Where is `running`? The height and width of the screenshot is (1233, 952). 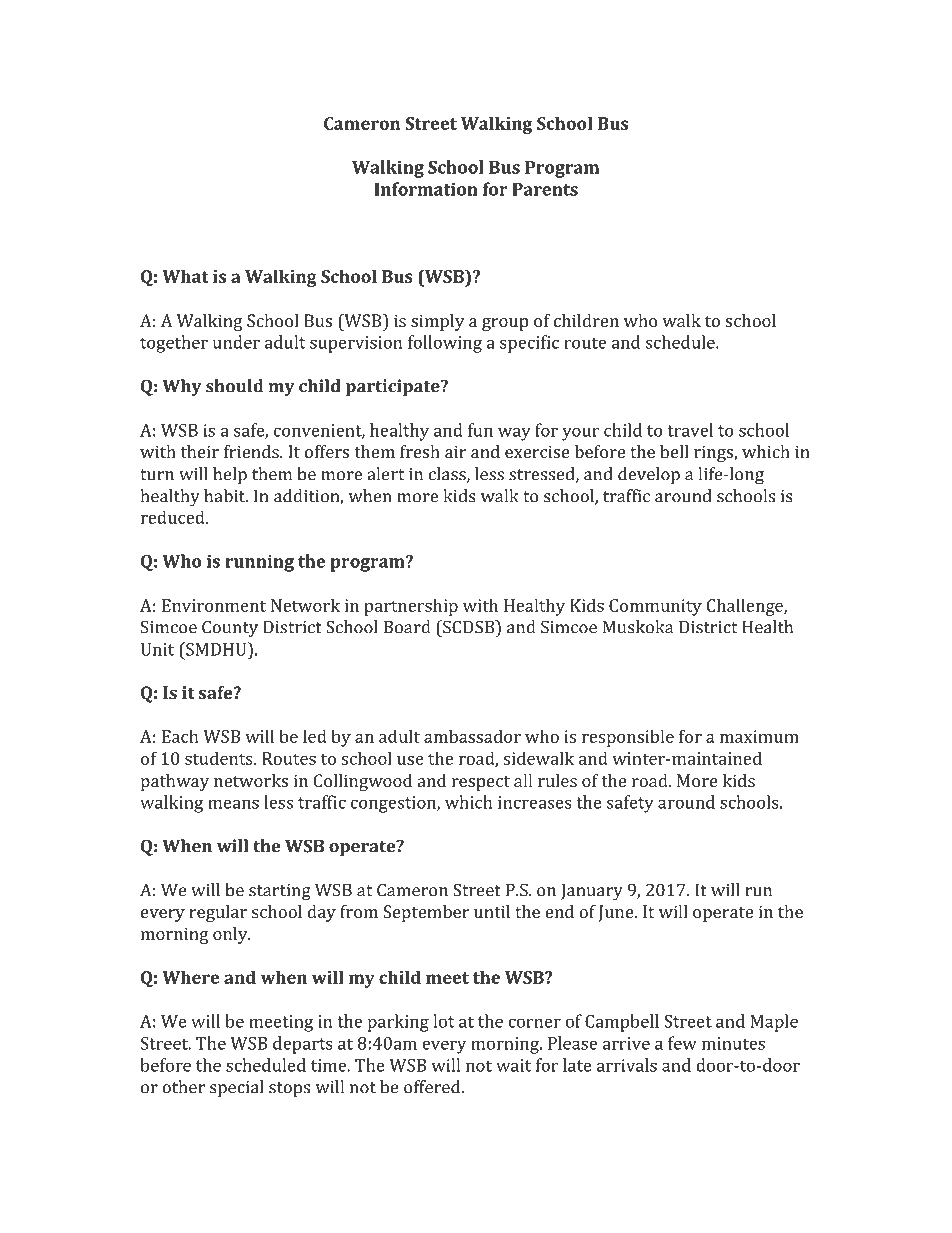 running is located at coordinates (259, 563).
